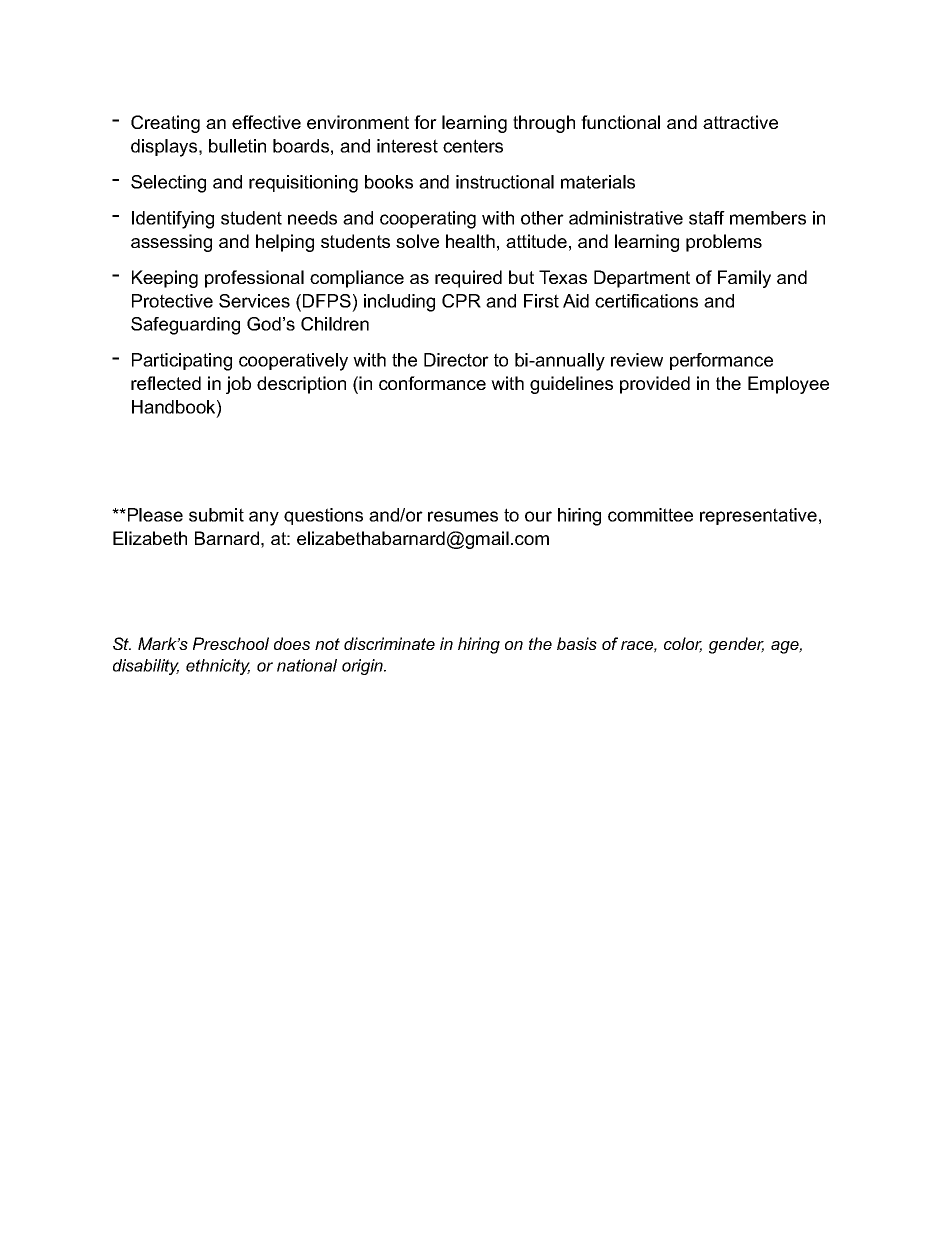 This screenshot has height=1233, width=952. I want to click on gender, so click(736, 645).
